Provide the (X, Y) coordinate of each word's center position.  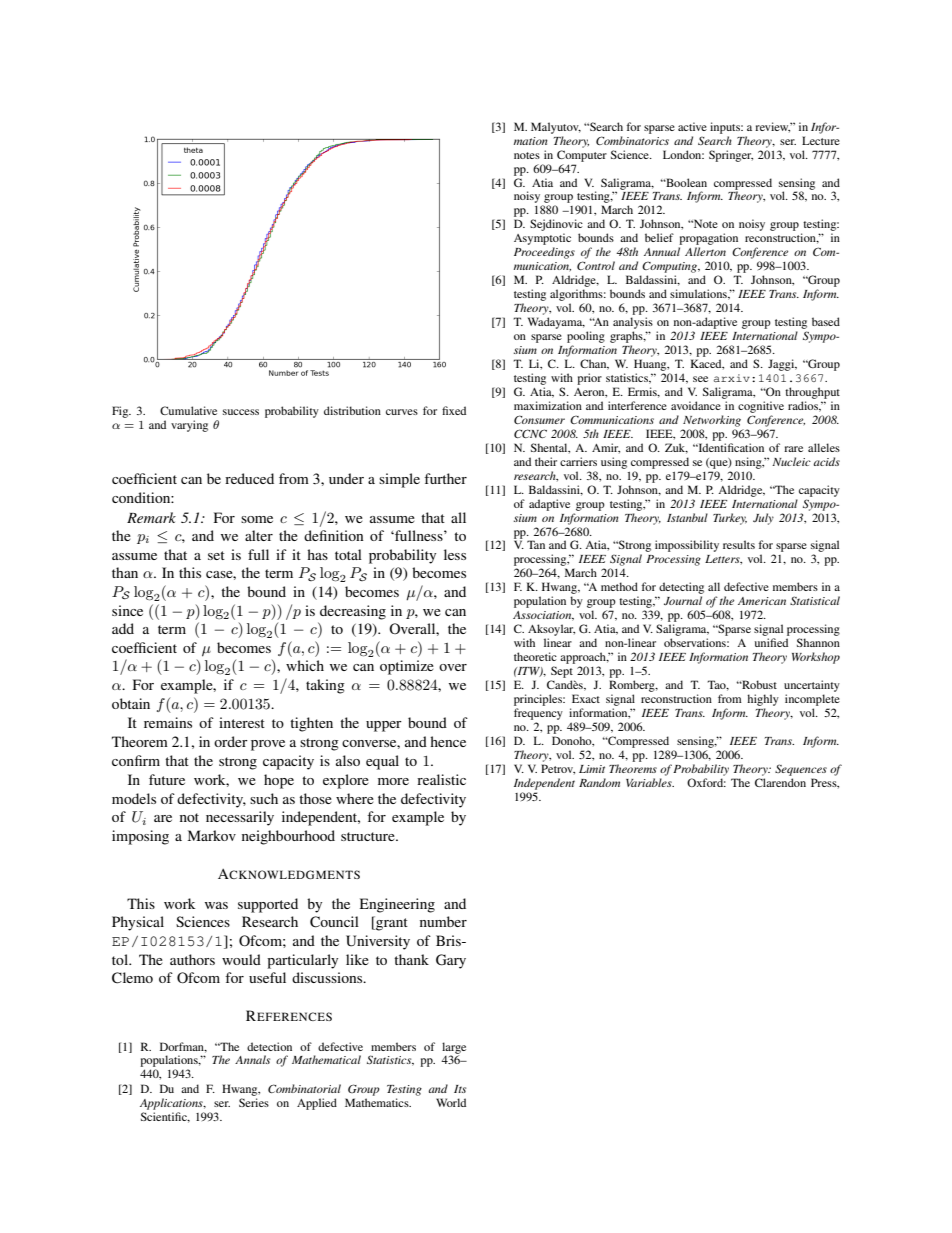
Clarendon (780, 782)
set (216, 555)
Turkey (730, 519)
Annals (252, 1059)
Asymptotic (542, 240)
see (700, 379)
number (443, 921)
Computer (582, 156)
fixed (454, 410)
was (216, 905)
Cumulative (188, 410)
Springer (731, 156)
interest (242, 722)
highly (763, 700)
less (455, 554)
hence (448, 741)
